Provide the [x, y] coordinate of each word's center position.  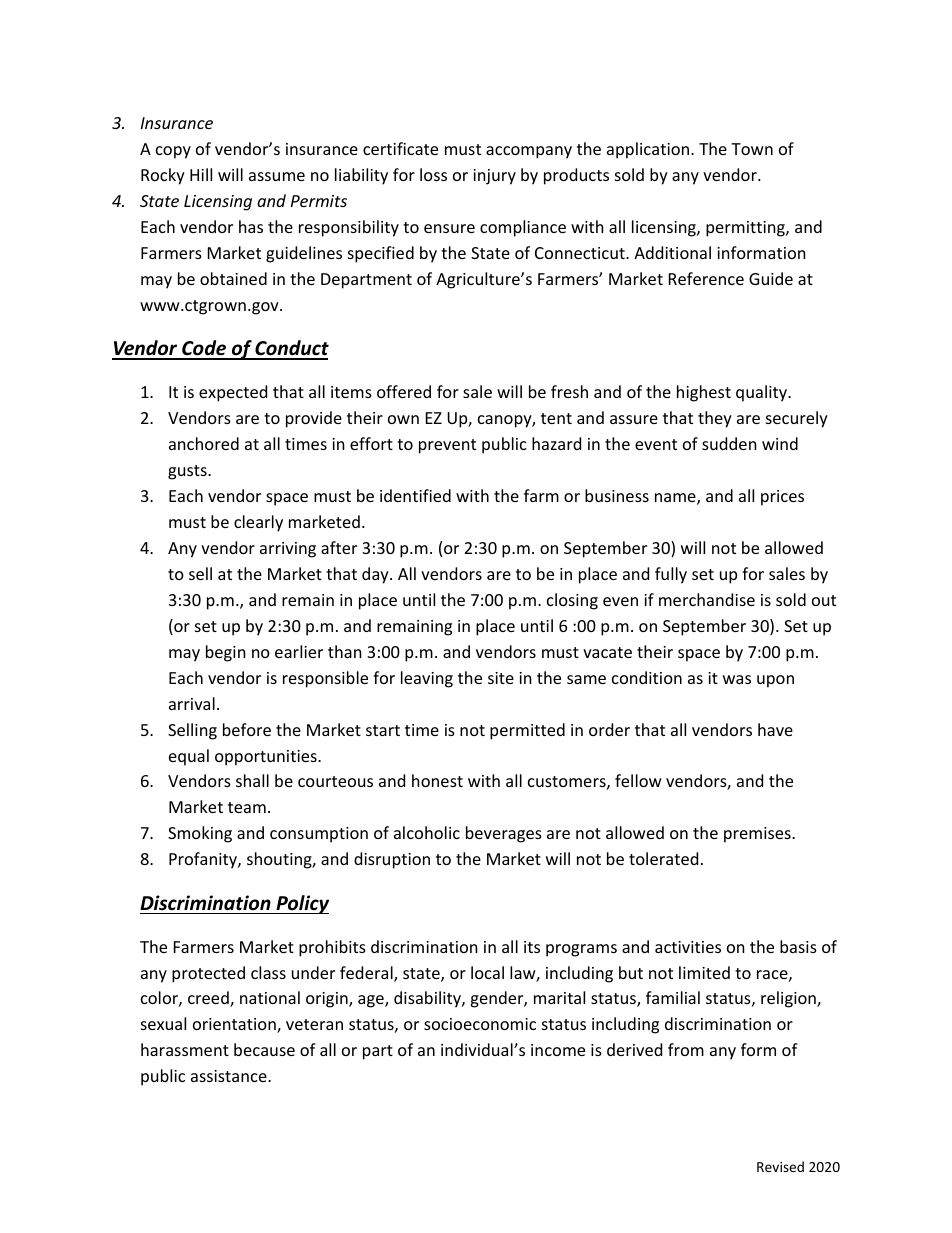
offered [404, 391]
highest [704, 393]
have [775, 729]
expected [233, 393]
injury [494, 177]
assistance [230, 1076]
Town [752, 149]
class [268, 972]
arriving [288, 550]
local [487, 972]
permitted [527, 731]
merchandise [707, 599]
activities [688, 947]
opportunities [267, 758]
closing [572, 601]
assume [277, 176]
